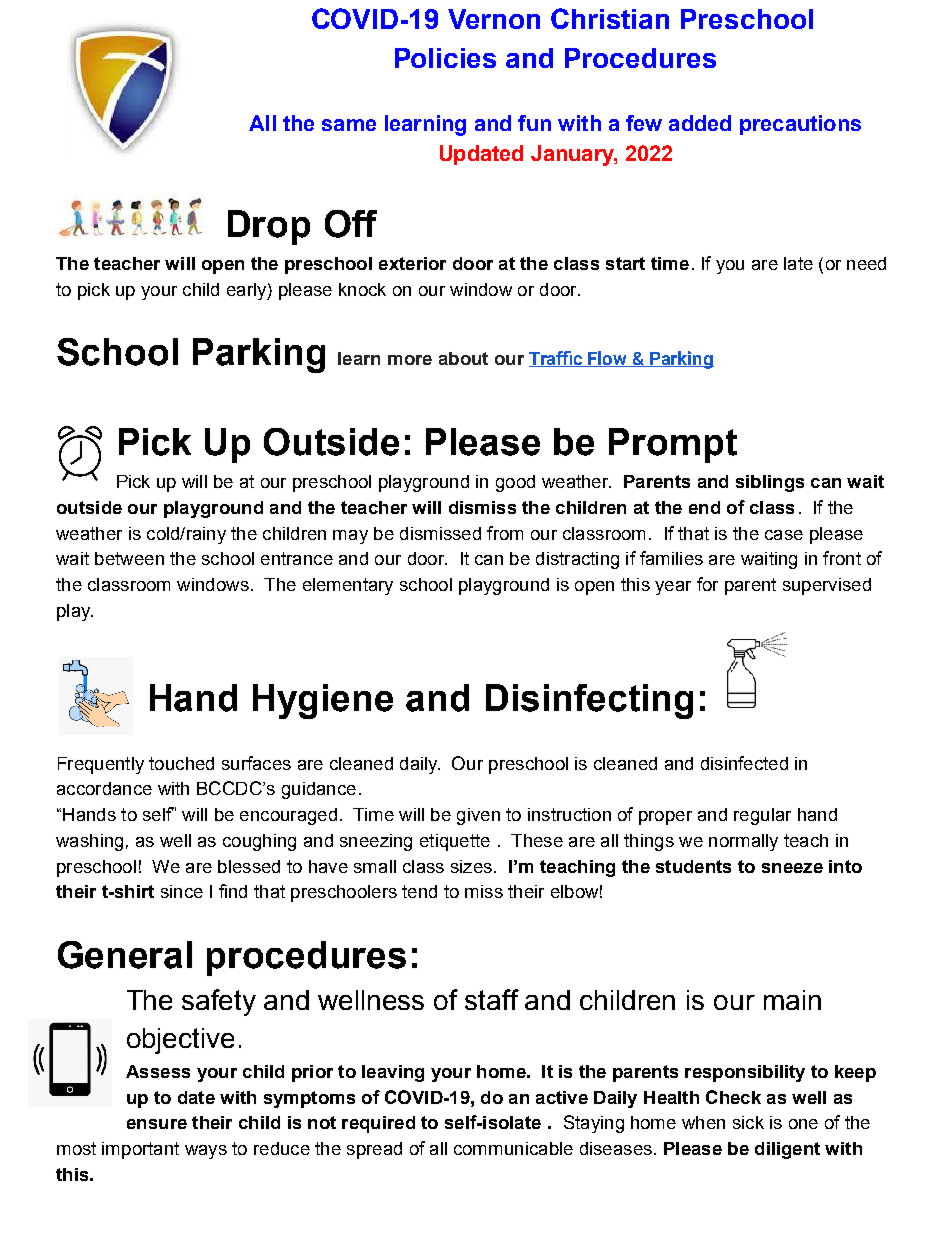  What do you see at coordinates (800, 125) in the image?
I see `precautions` at bounding box center [800, 125].
